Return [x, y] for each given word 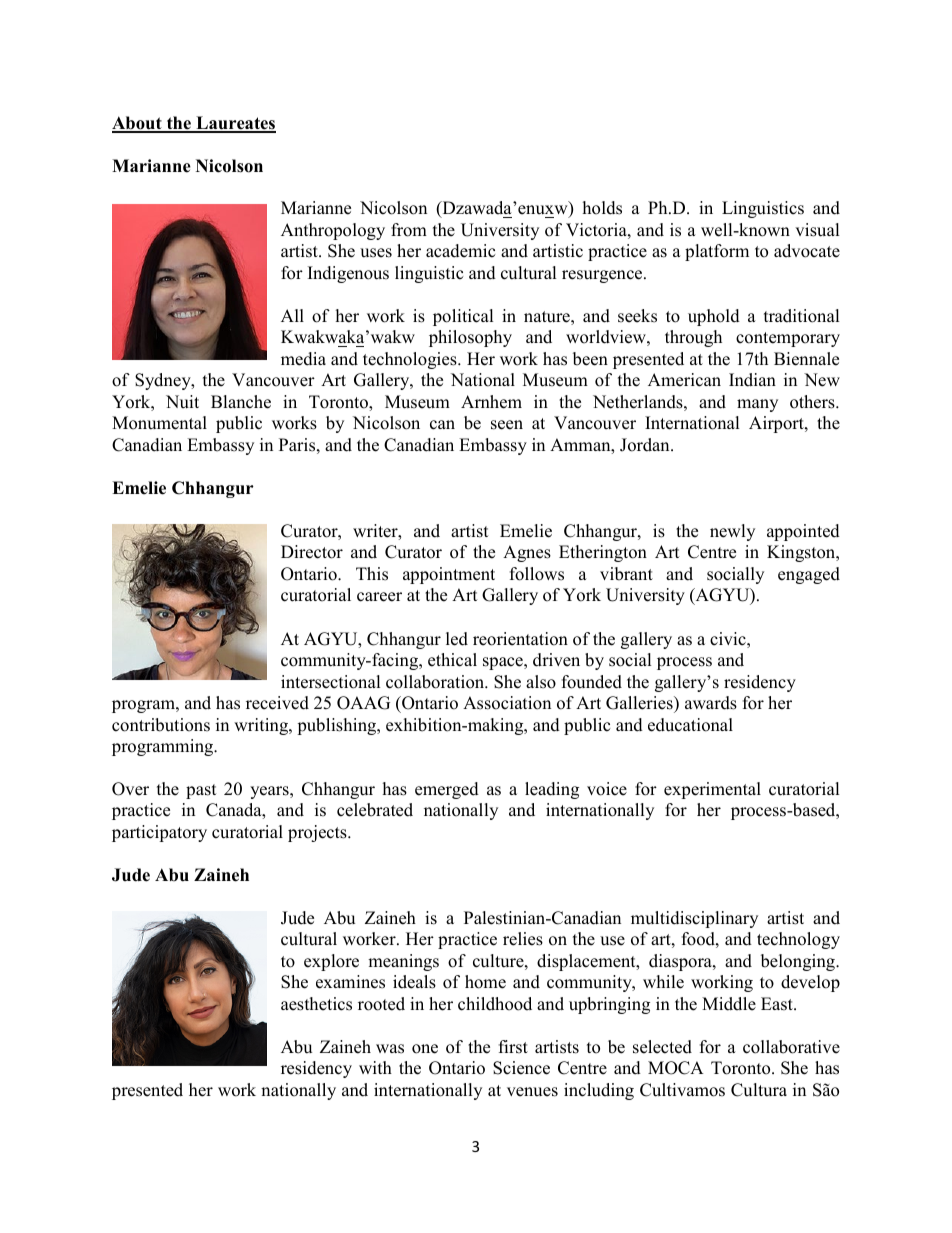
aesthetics [316, 1004]
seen [507, 425]
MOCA [676, 1068]
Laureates [235, 124]
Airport [777, 424]
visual [817, 230]
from [409, 230]
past [201, 791]
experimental [712, 790]
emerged [447, 790]
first [513, 1047]
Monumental [159, 423]
